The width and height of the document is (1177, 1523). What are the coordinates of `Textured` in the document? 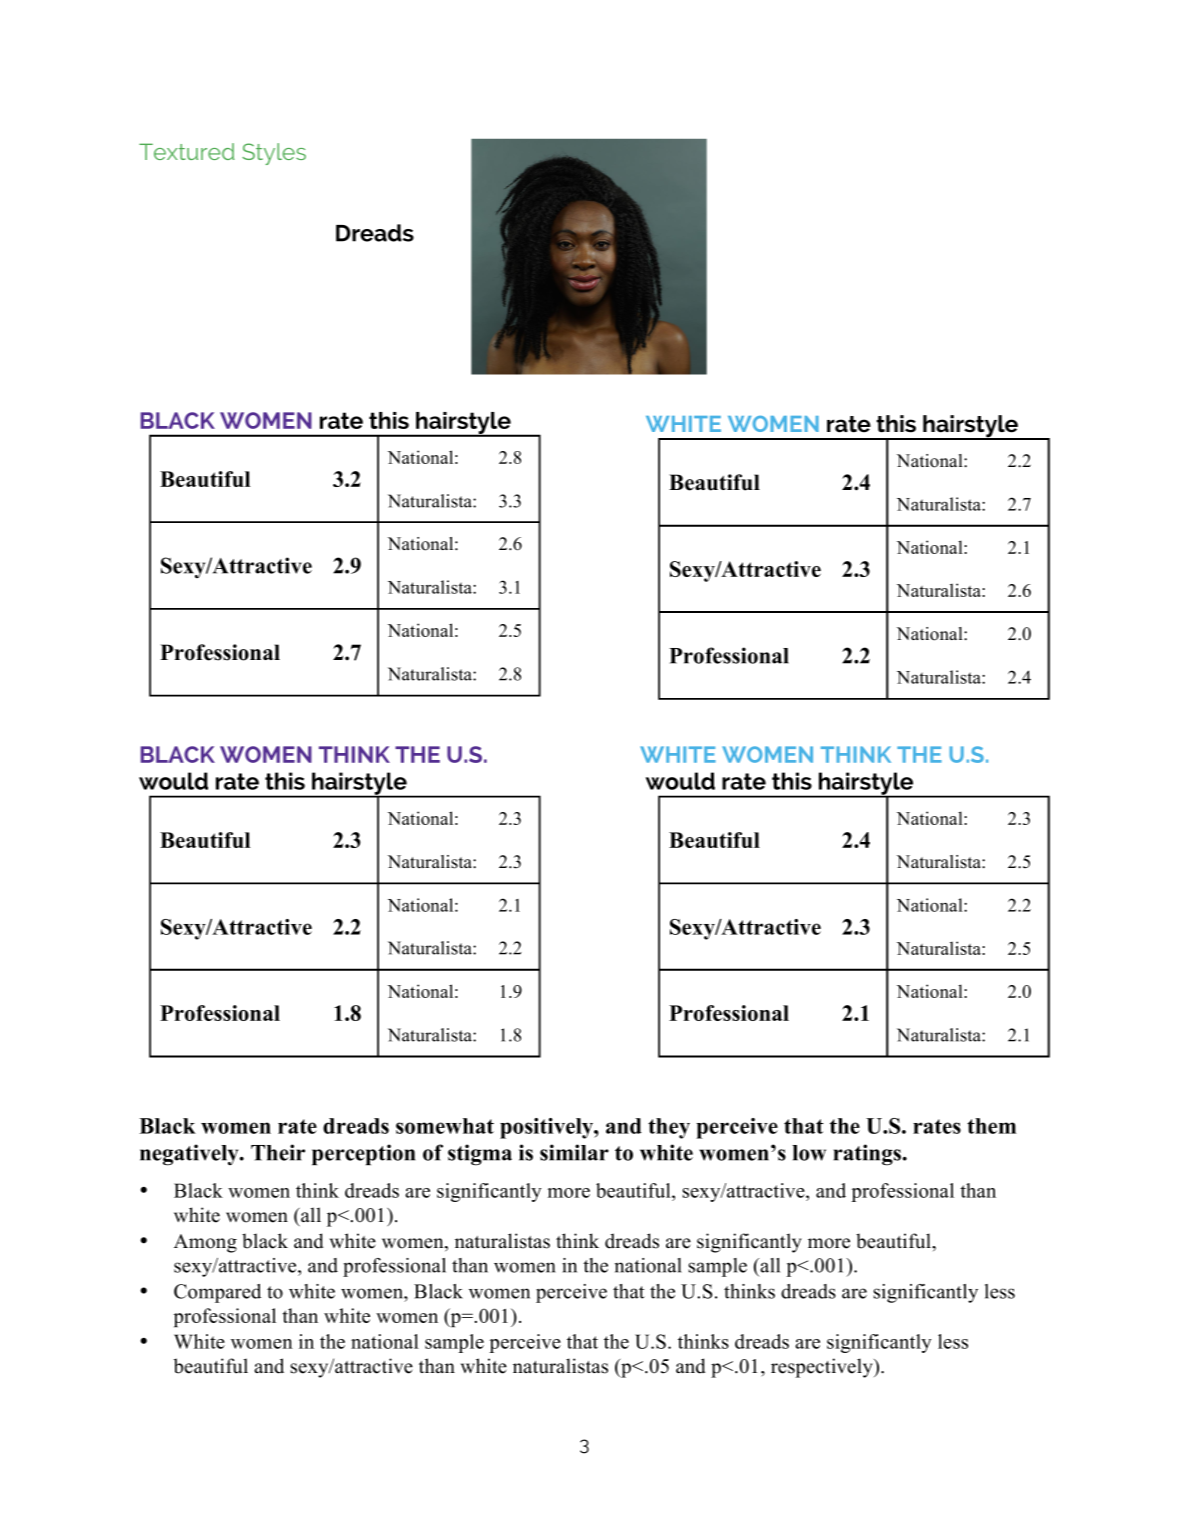 It's located at (186, 151).
